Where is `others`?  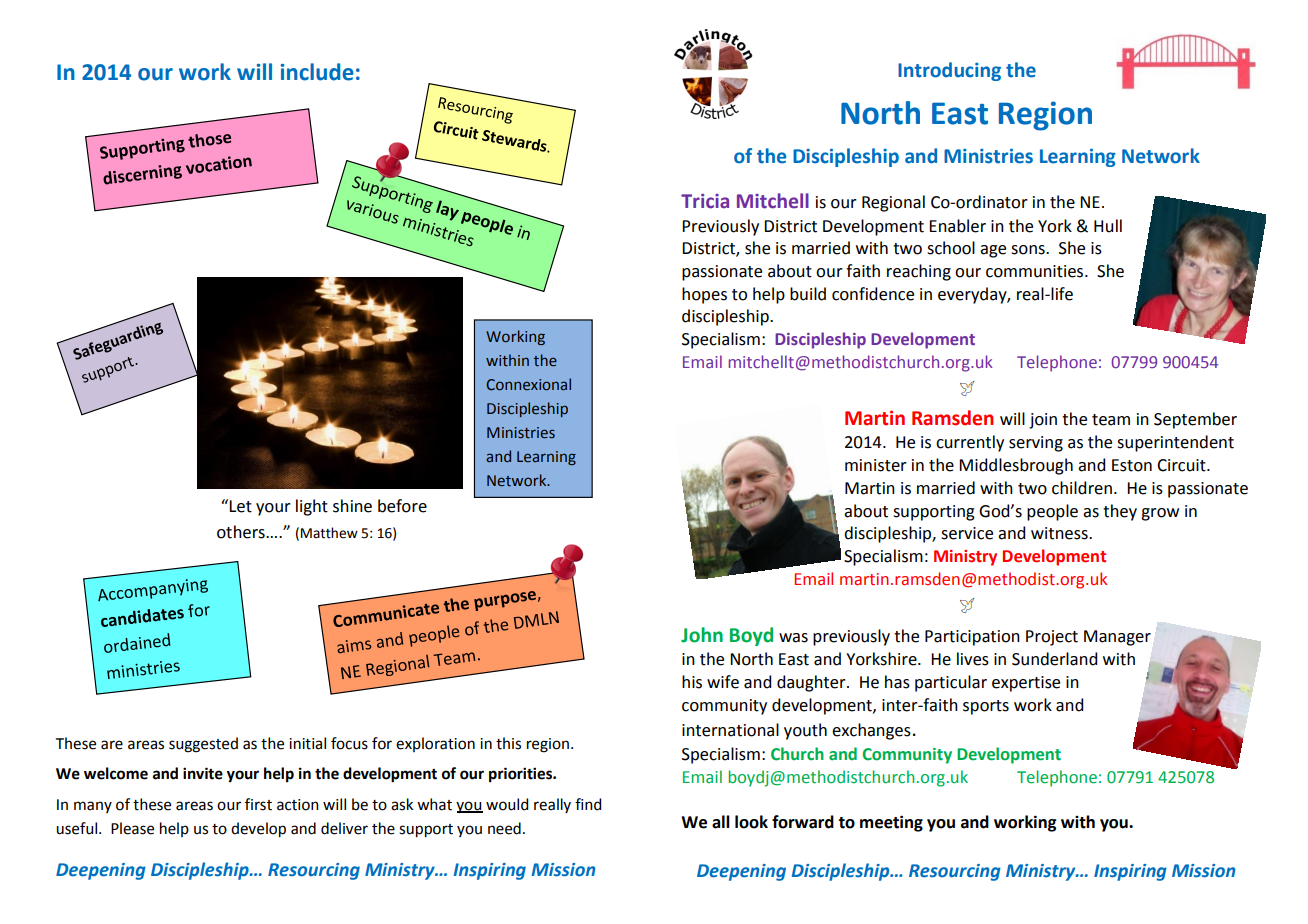 others is located at coordinates (242, 532).
